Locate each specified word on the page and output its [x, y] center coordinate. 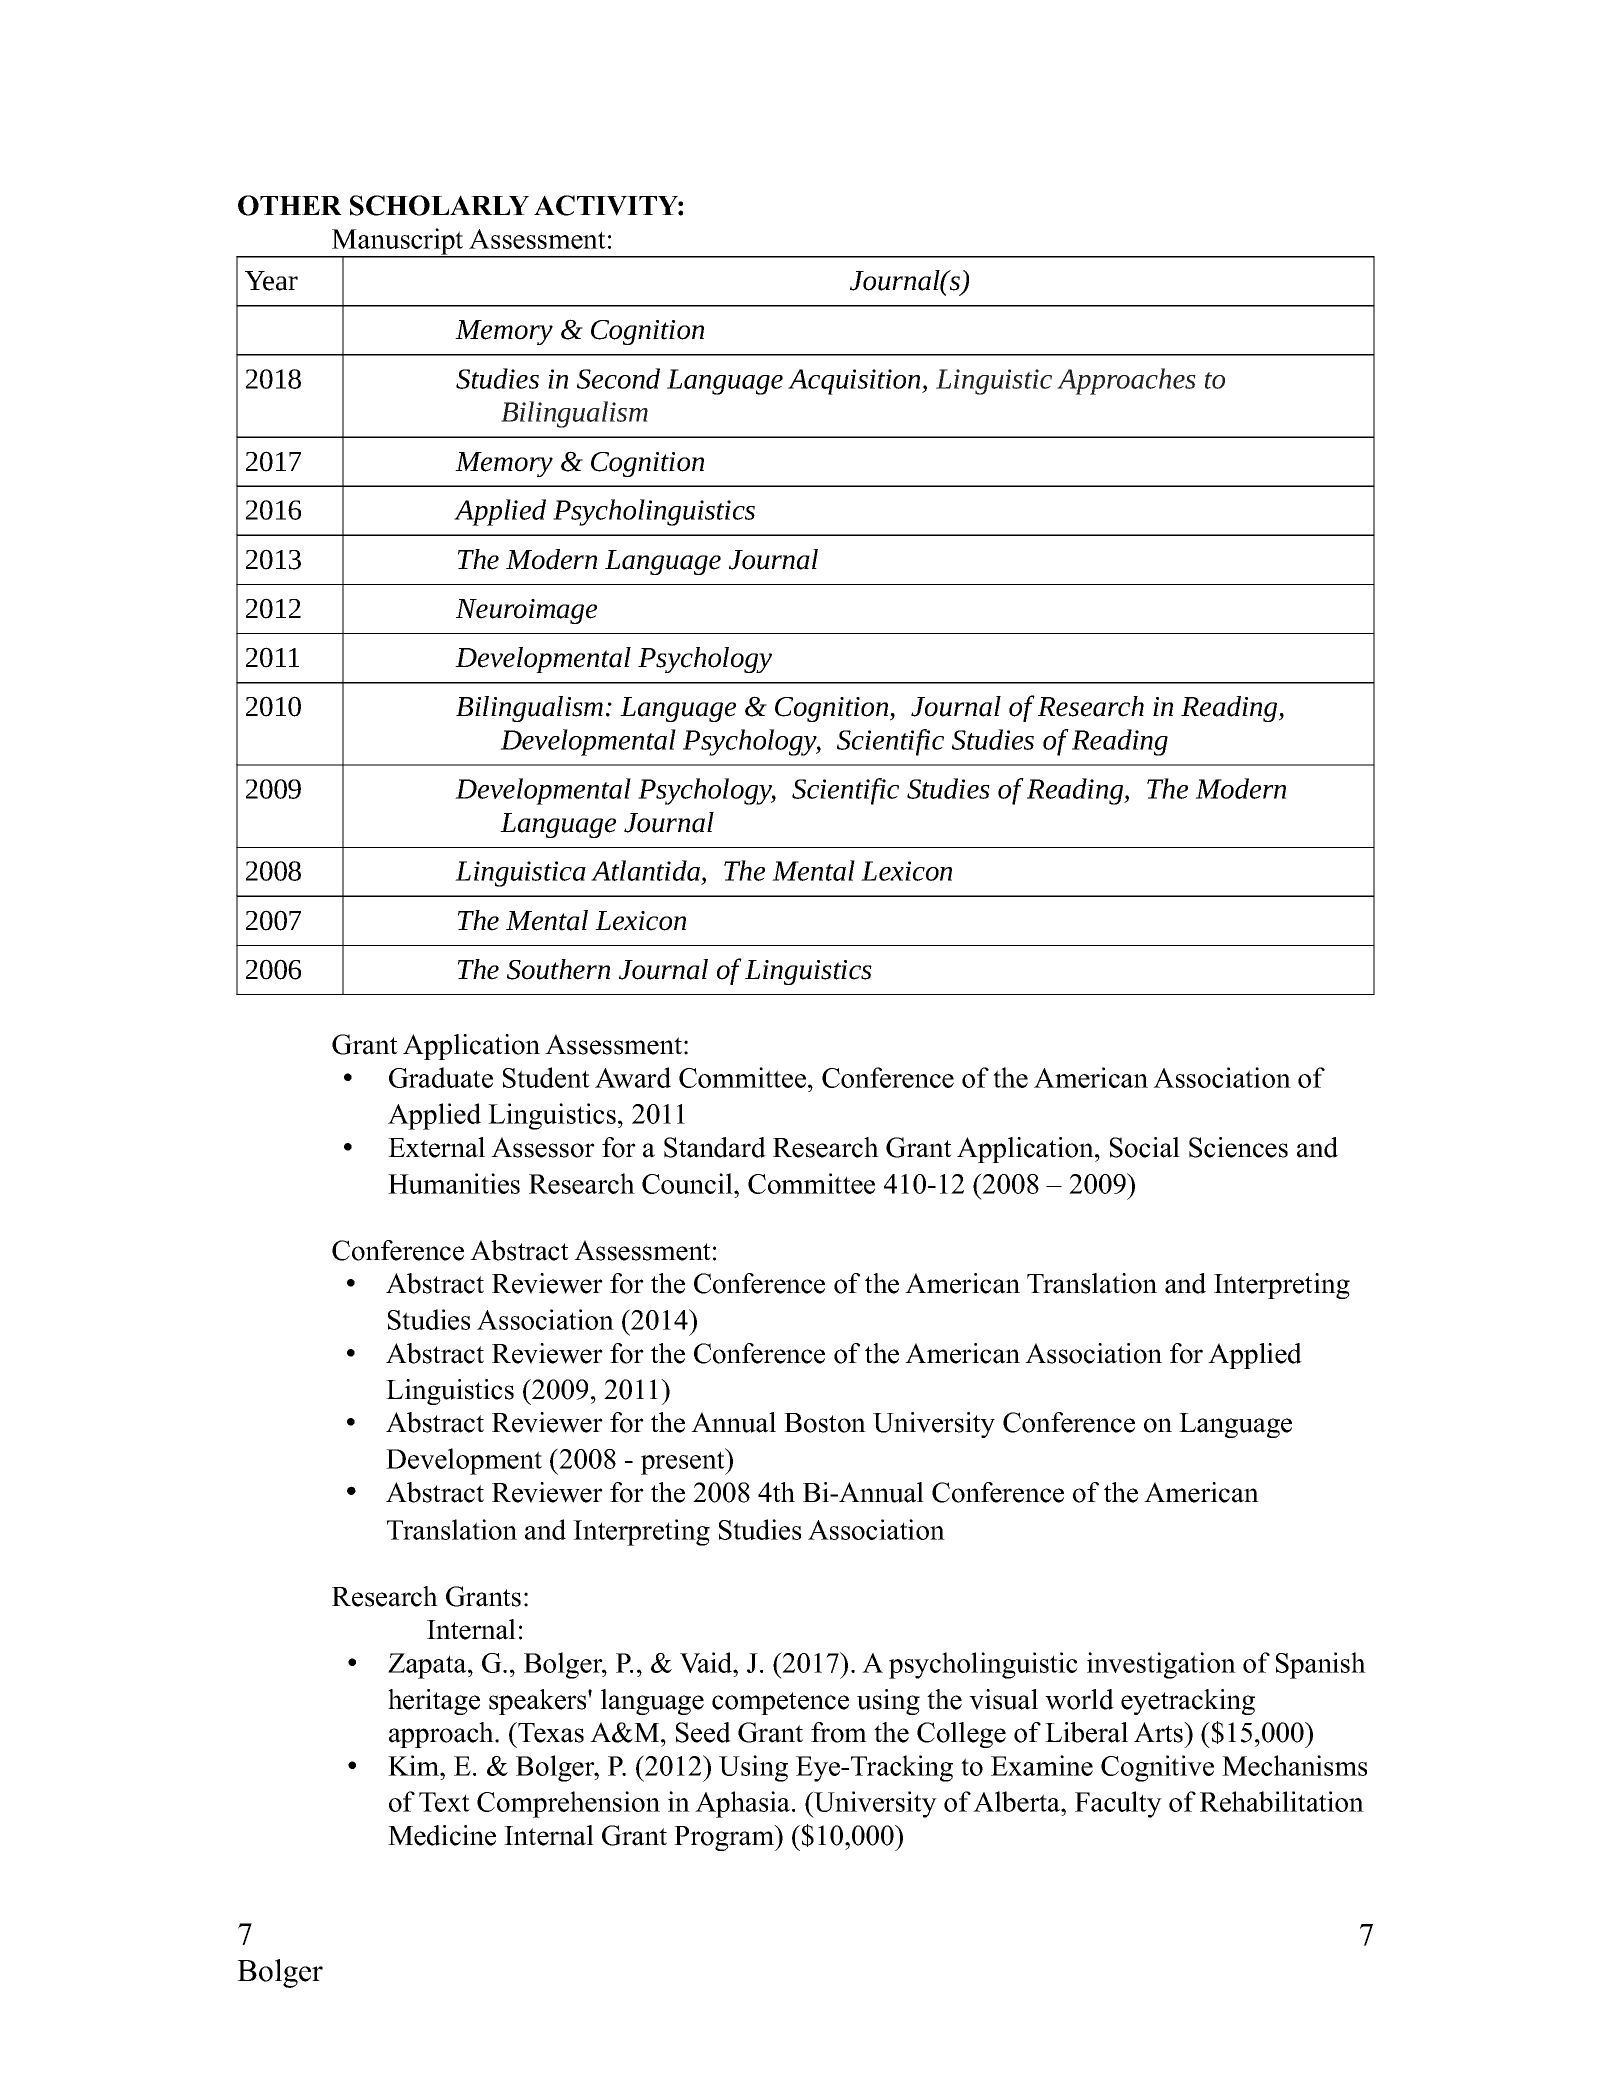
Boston [825, 1423]
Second [618, 378]
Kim [415, 1765]
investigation [1161, 1665]
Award [633, 1077]
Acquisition [855, 382]
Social [1145, 1147]
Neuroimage [526, 611]
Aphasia [744, 1804]
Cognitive [1157, 1768]
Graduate [441, 1077]
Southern [558, 969]
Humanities [454, 1183]
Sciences [1238, 1147]
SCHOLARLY [439, 205]
